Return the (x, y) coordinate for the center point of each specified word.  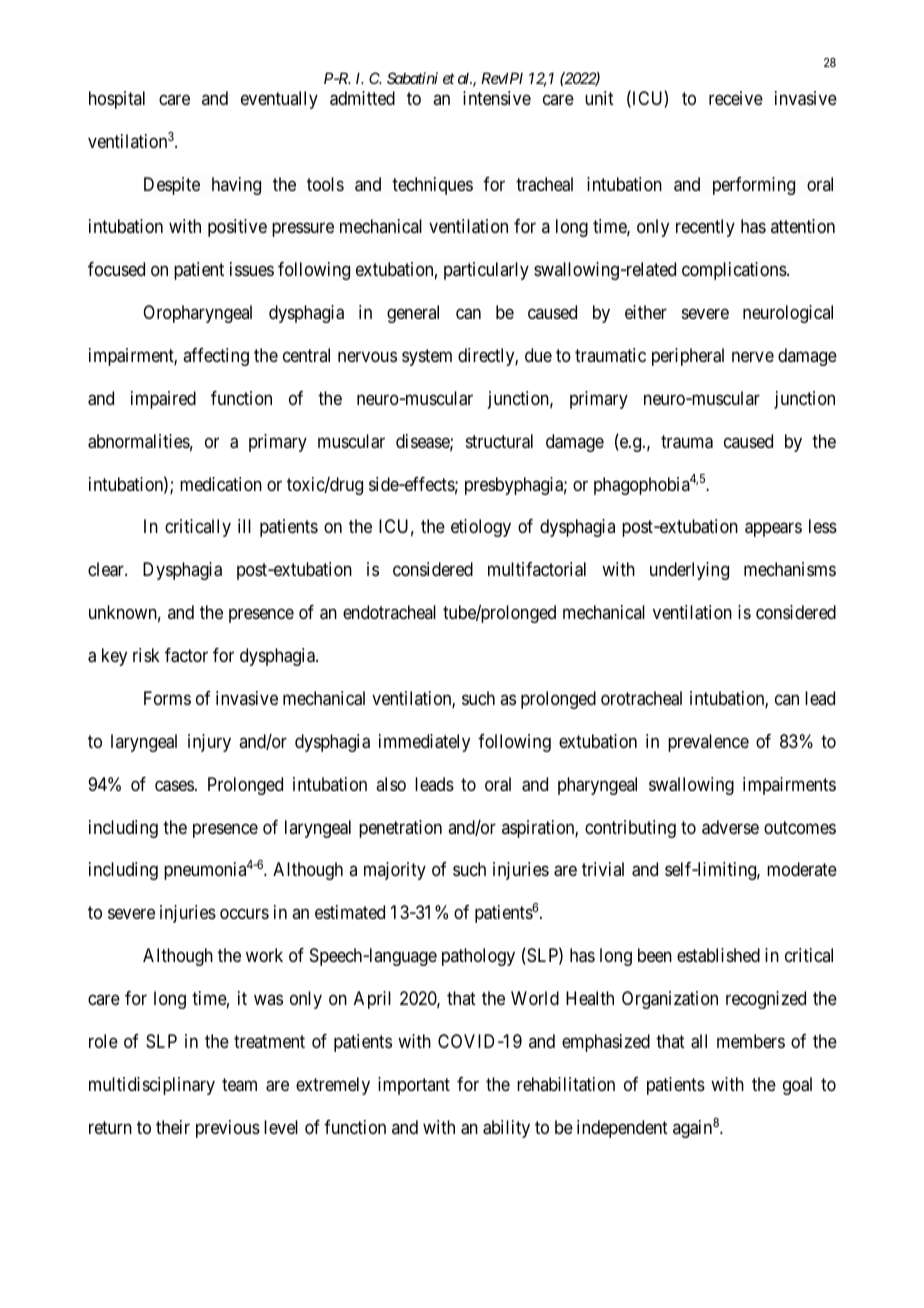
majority (395, 871)
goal (797, 1086)
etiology (481, 528)
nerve (753, 356)
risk (146, 655)
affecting (216, 357)
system (427, 357)
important (414, 1086)
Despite (172, 186)
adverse (730, 827)
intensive (497, 98)
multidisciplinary (152, 1086)
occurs (244, 914)
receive (736, 98)
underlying (689, 571)
